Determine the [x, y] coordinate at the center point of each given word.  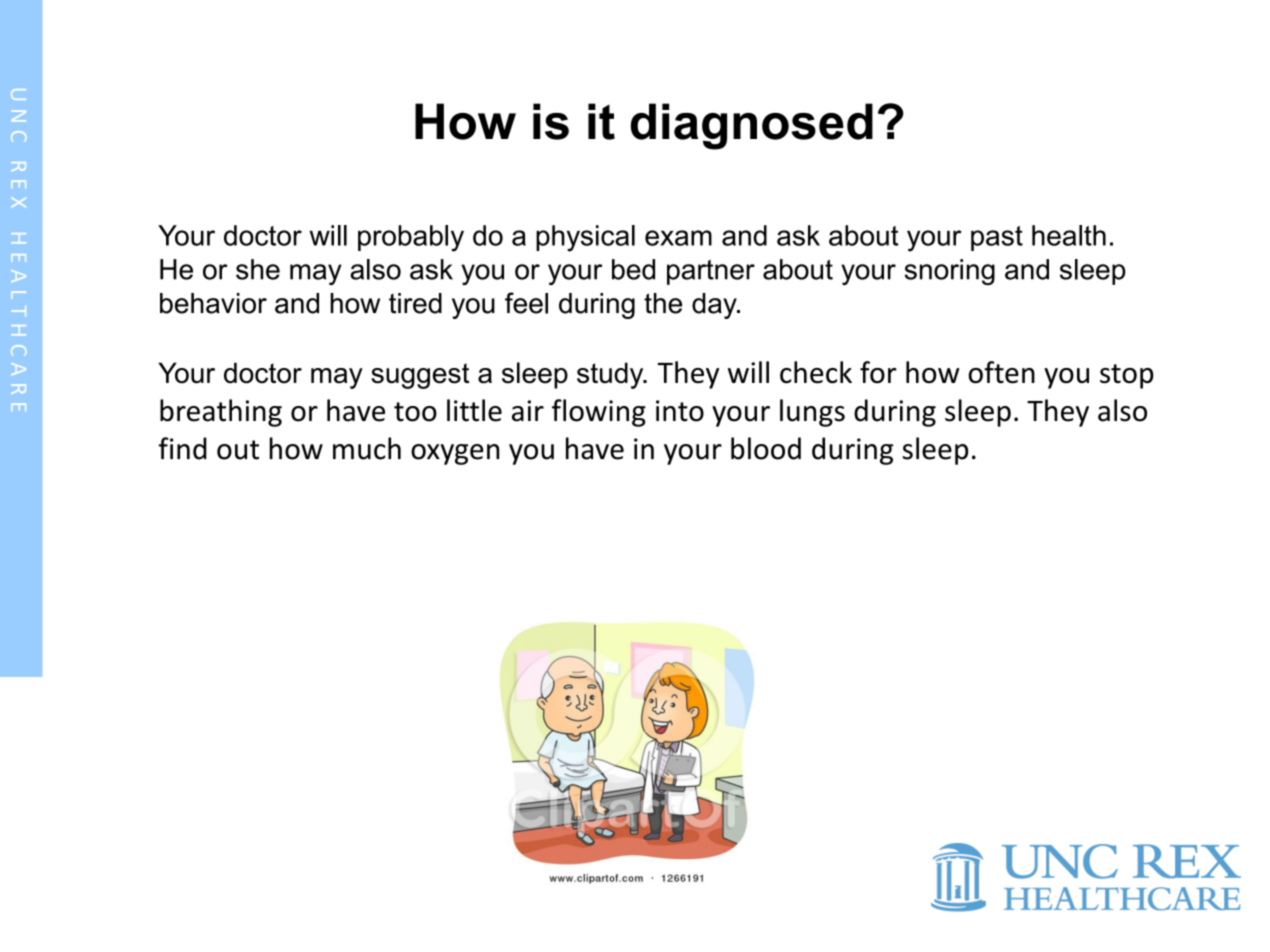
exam [678, 238]
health [1069, 235]
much [367, 448]
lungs [812, 413]
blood [766, 448]
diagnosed [752, 126]
